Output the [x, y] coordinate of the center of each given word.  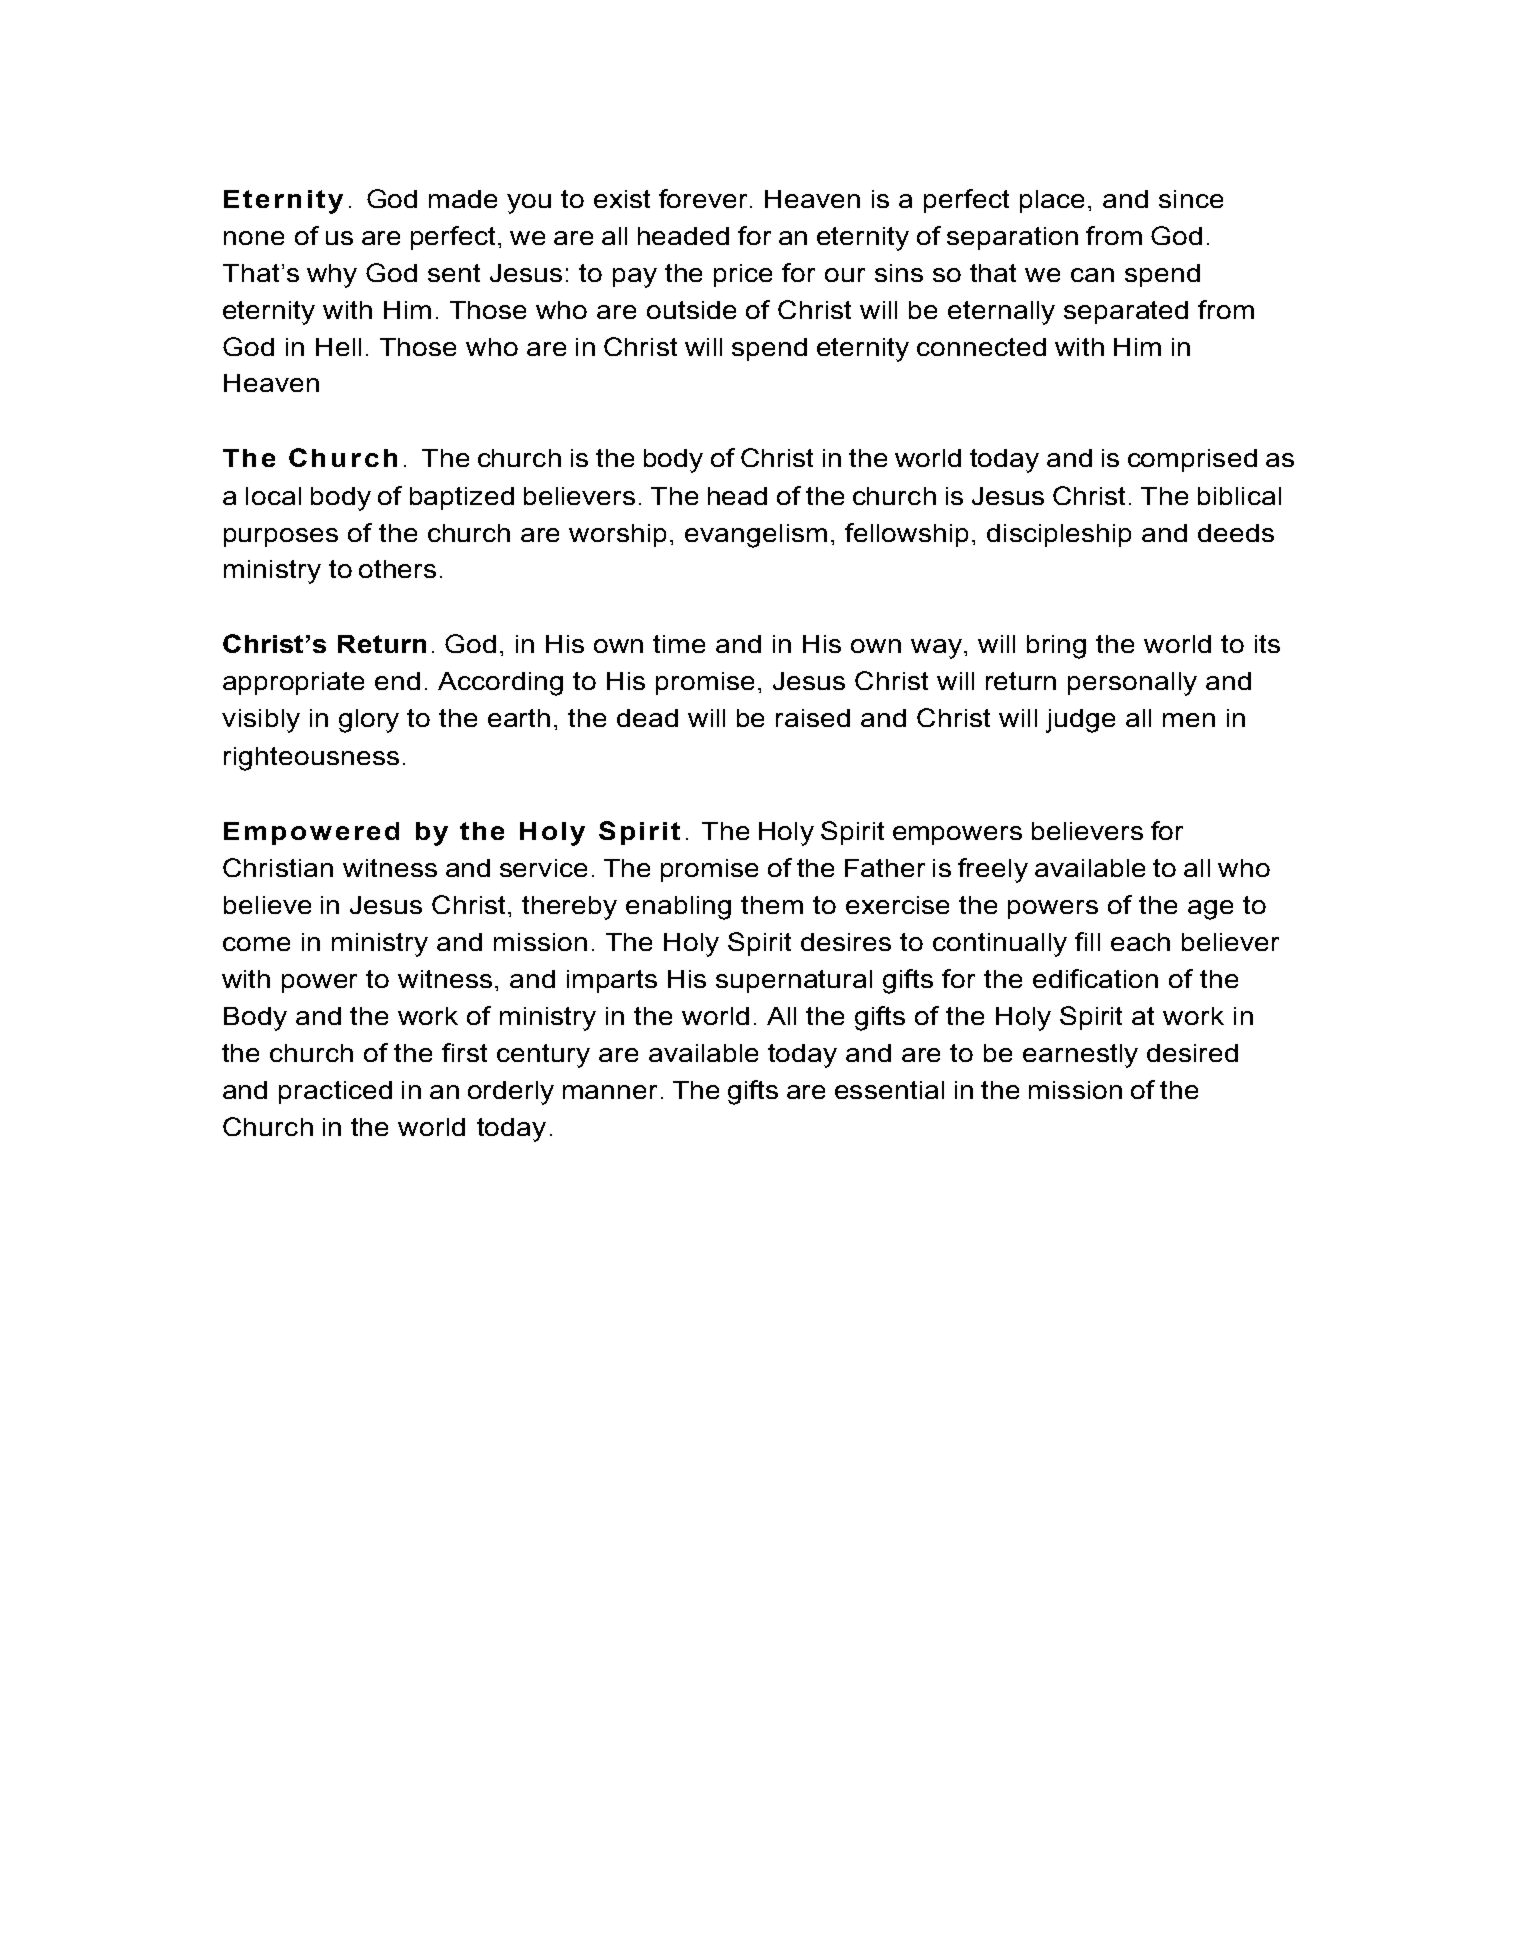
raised [813, 718]
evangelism [756, 536]
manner [610, 1092]
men [1189, 720]
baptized [462, 498]
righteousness [311, 759]
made [463, 199]
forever [705, 198]
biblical [1239, 496]
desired [1192, 1053]
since [1191, 199]
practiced [335, 1092]
